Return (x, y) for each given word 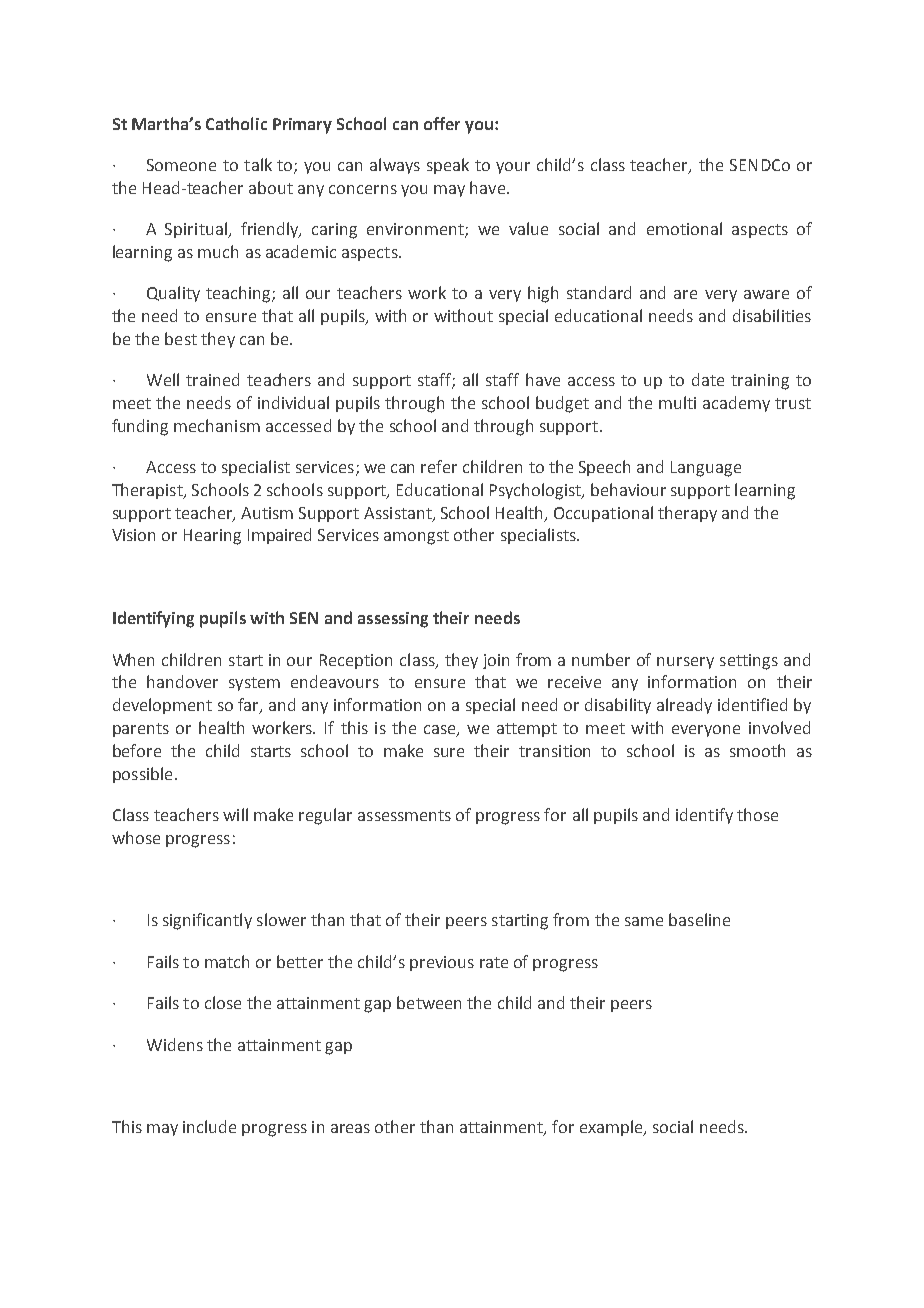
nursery (685, 663)
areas (350, 1128)
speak (448, 166)
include (209, 1126)
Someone (181, 165)
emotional (684, 228)
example (612, 1128)
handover (182, 681)
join (496, 661)
